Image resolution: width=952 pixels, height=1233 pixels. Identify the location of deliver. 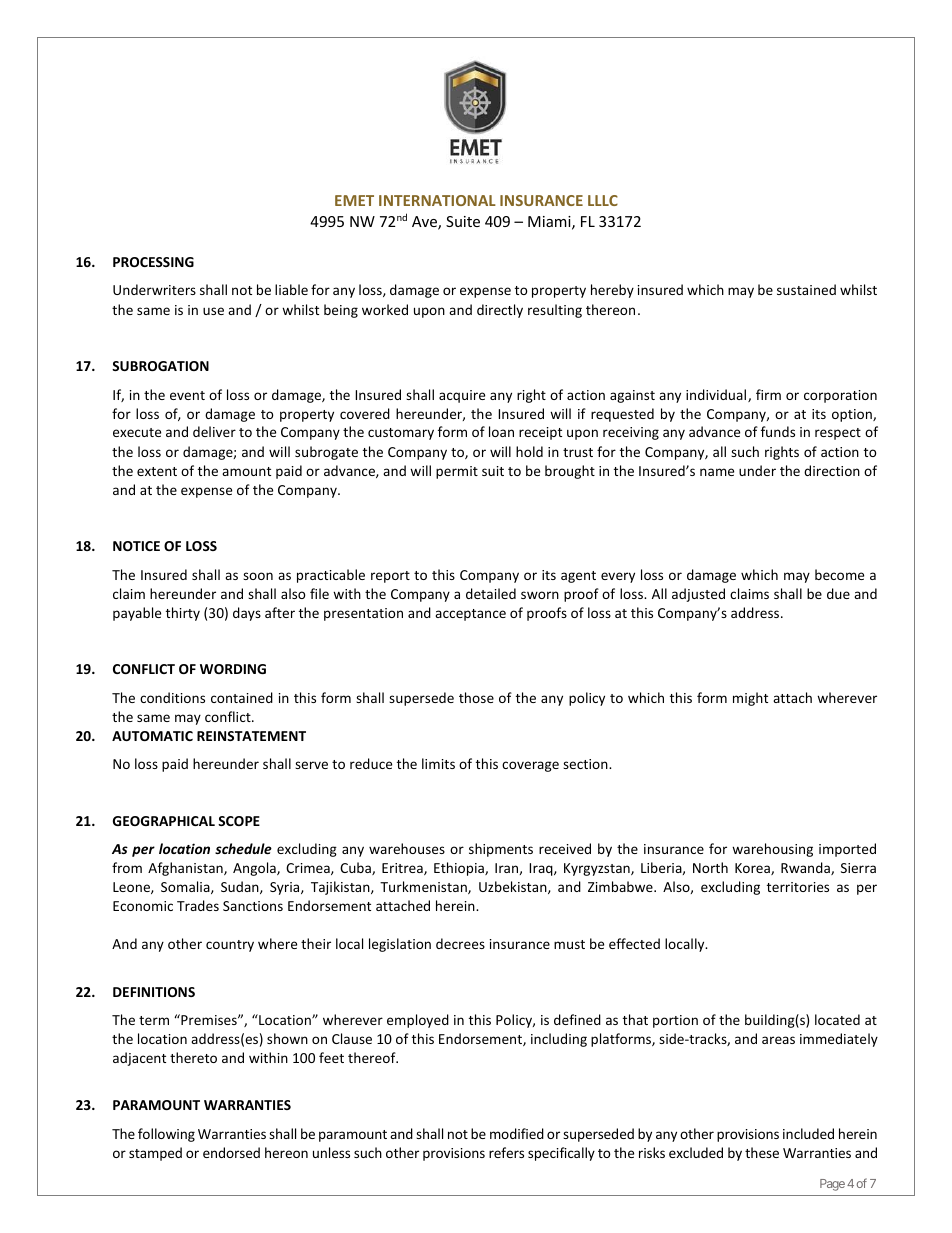
(214, 431).
